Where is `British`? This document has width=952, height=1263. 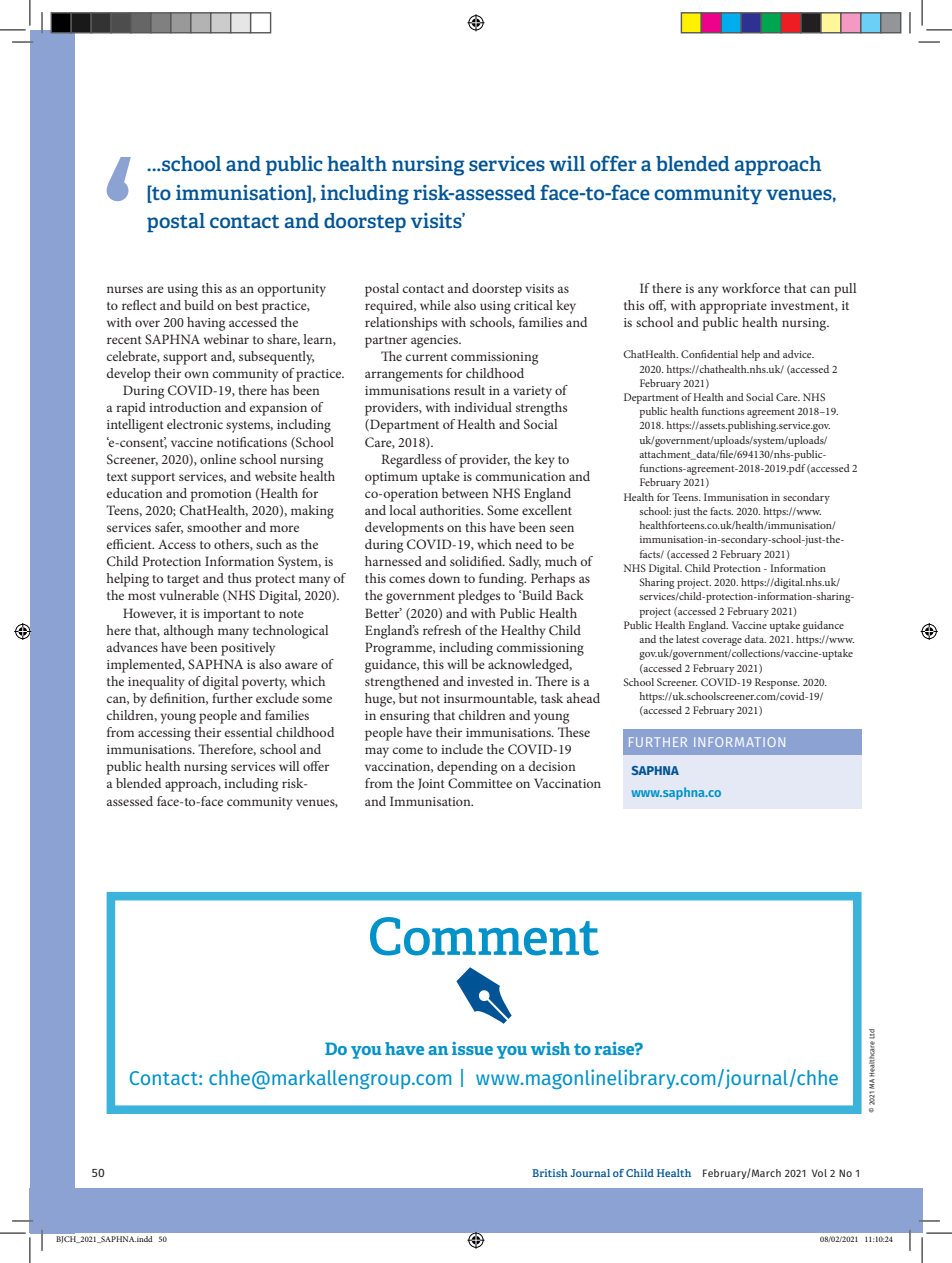 British is located at coordinates (550, 1173).
